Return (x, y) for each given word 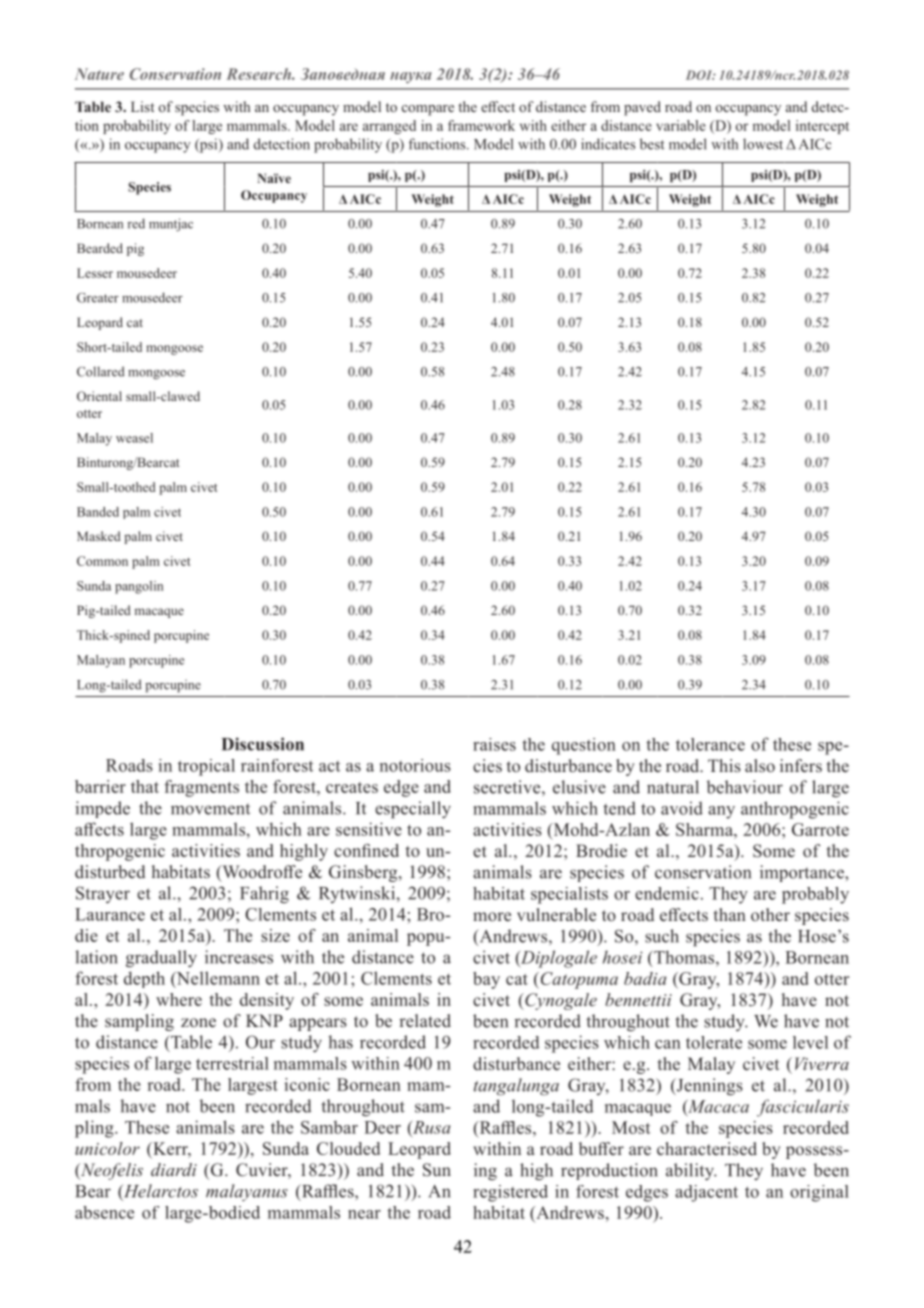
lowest (763, 144)
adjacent (706, 1193)
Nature (99, 74)
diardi (174, 1169)
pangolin (139, 587)
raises (494, 744)
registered (510, 1193)
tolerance (710, 744)
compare (428, 110)
